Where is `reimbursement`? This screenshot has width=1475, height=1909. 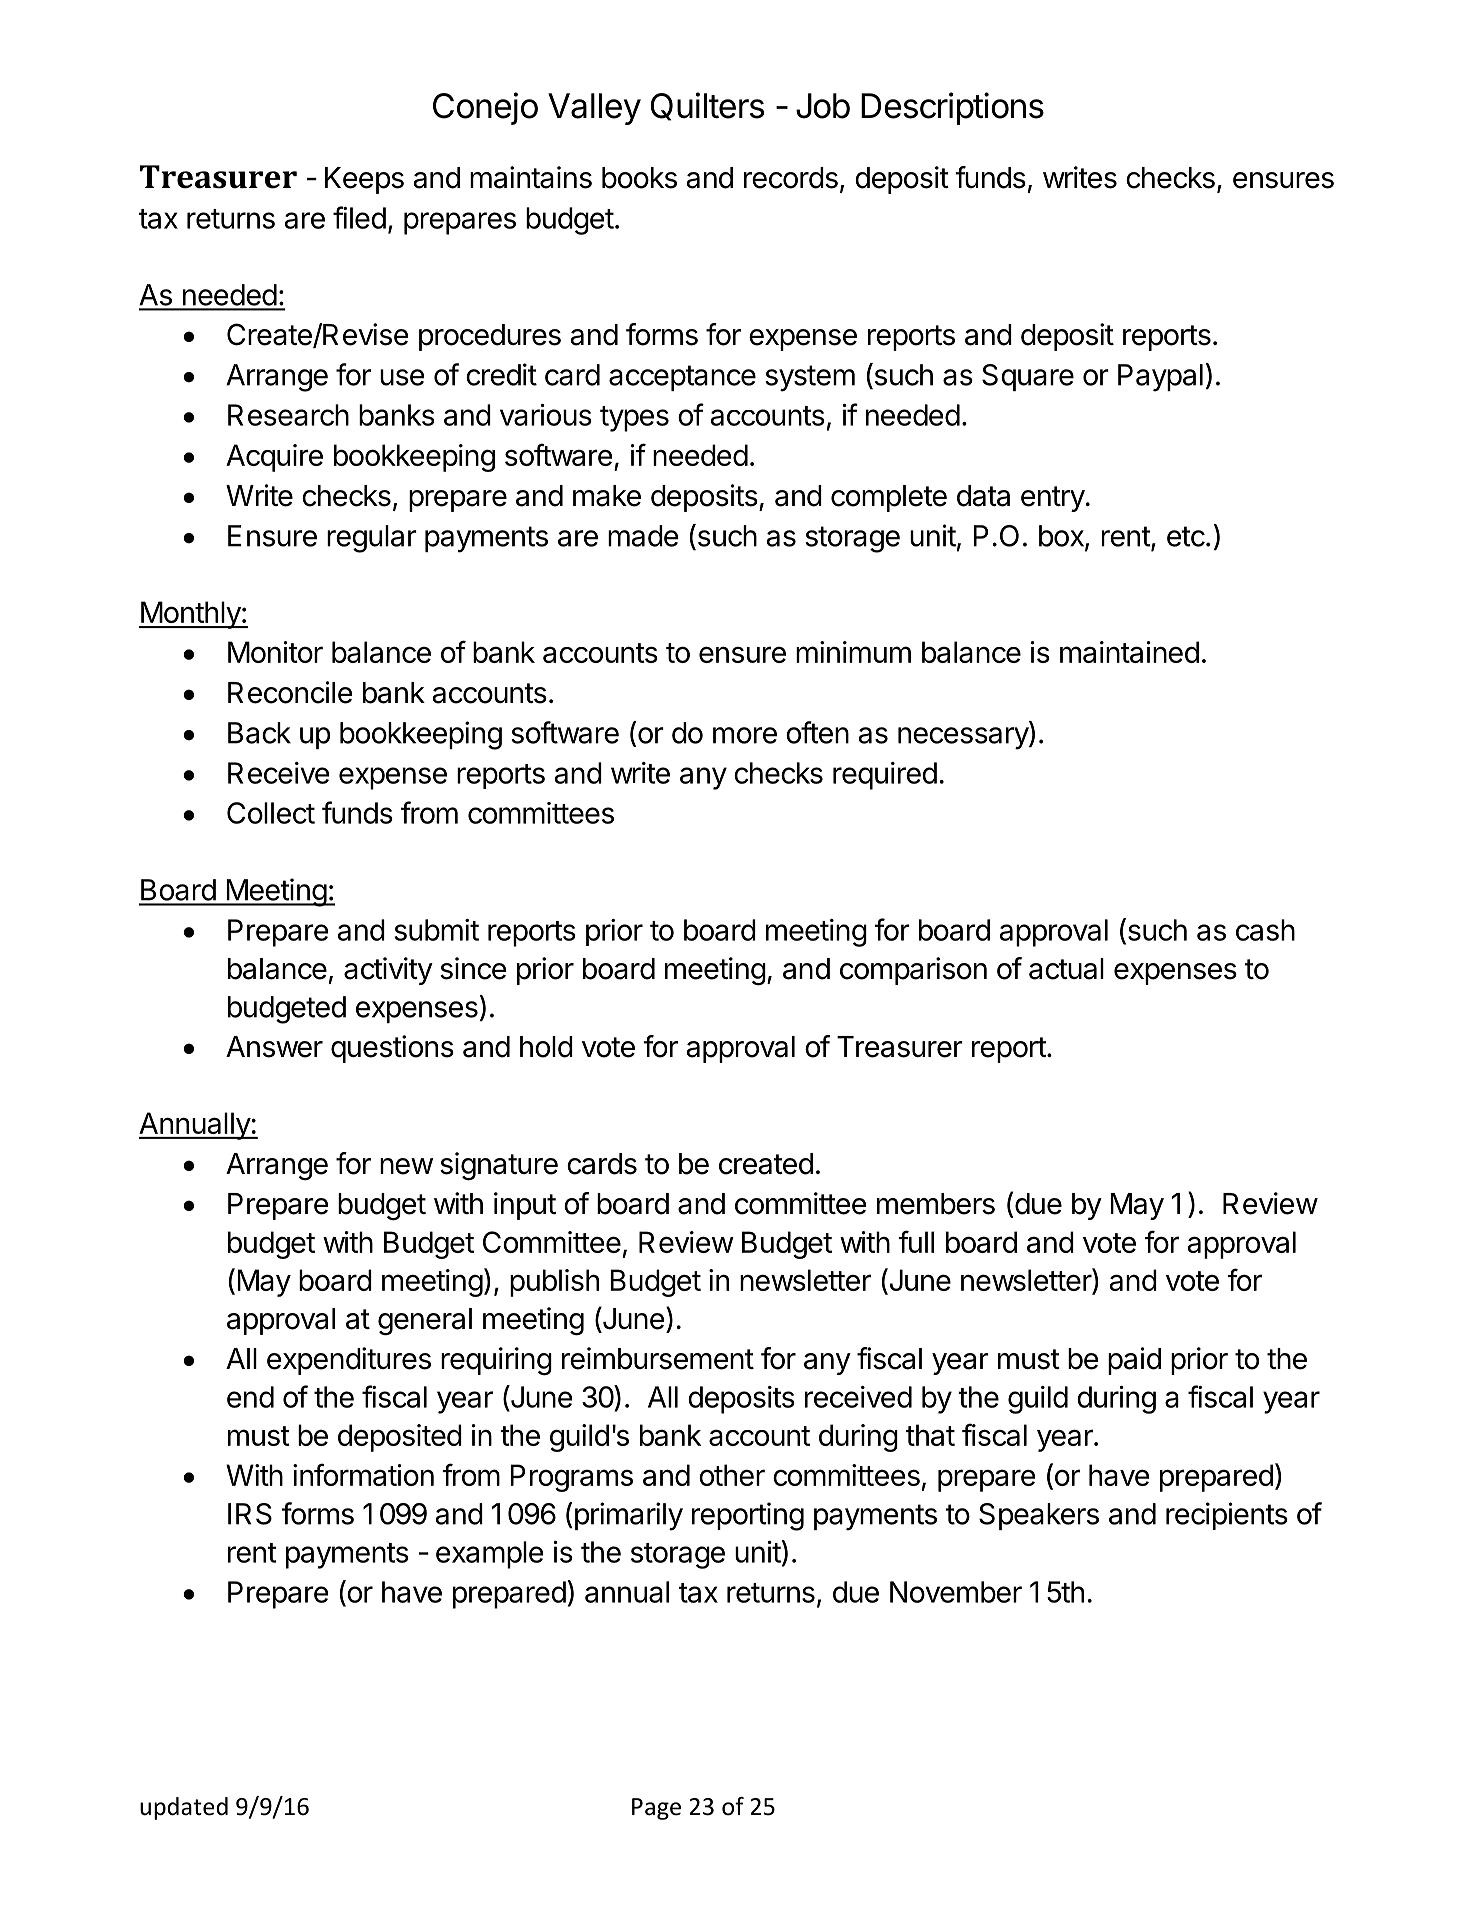 reimbursement is located at coordinates (658, 1358).
